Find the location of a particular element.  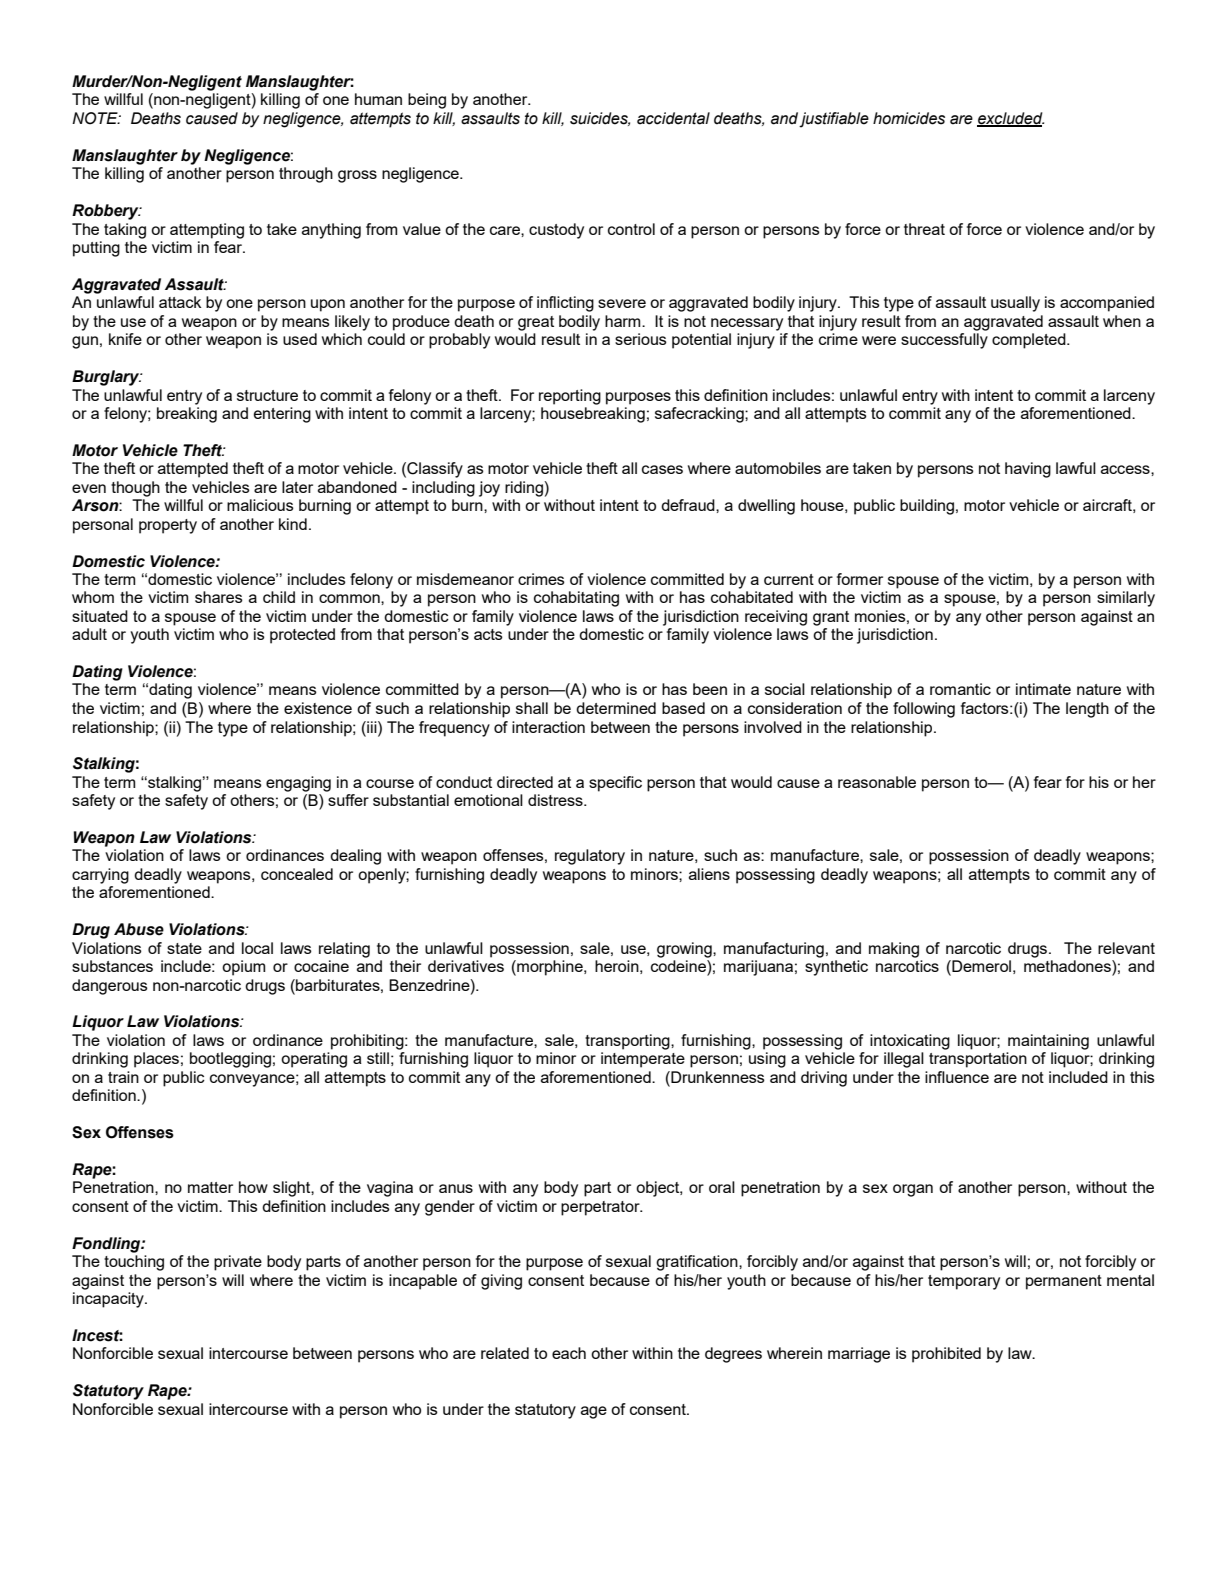

private is located at coordinates (238, 1263).
